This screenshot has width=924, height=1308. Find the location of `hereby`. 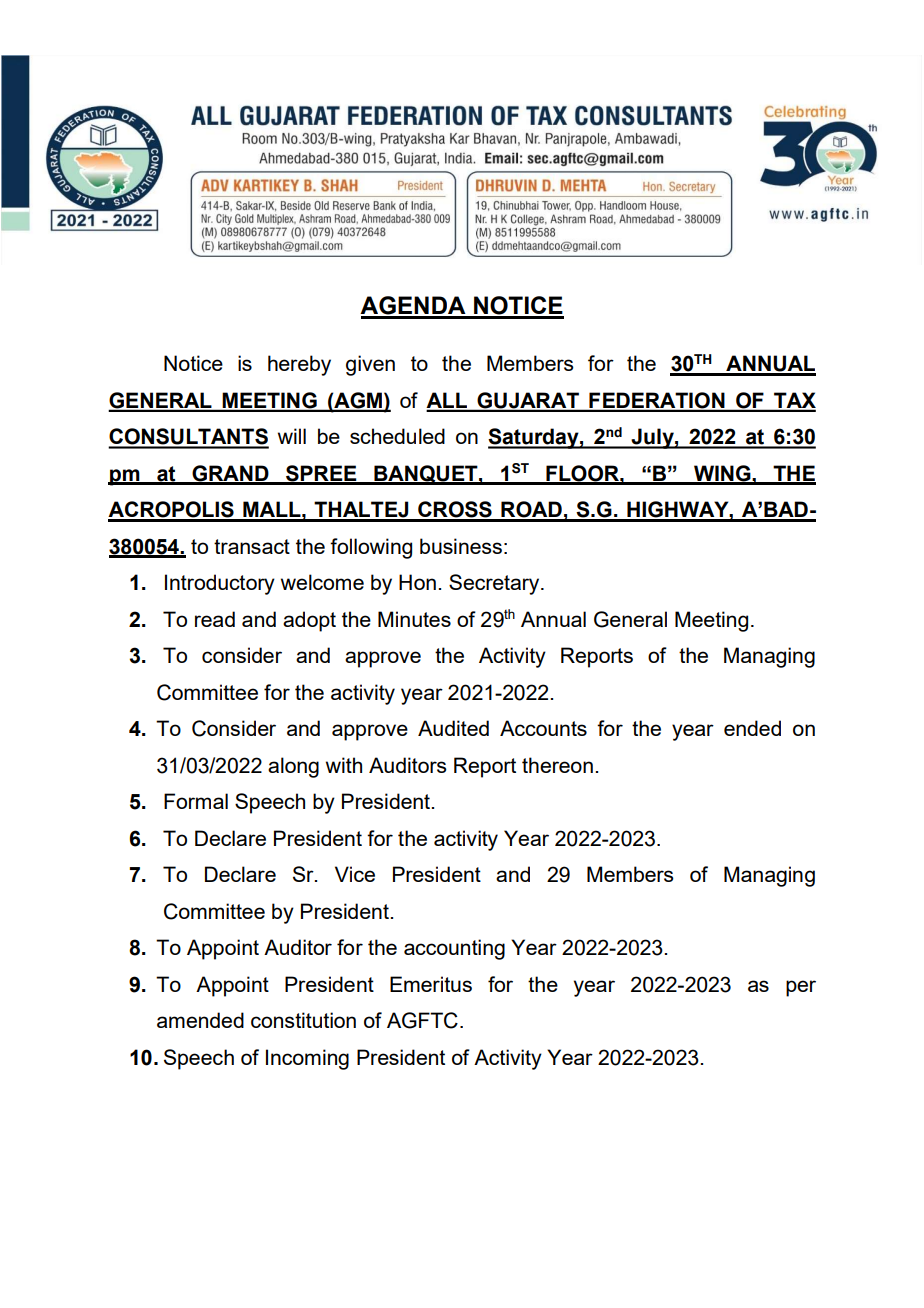

hereby is located at coordinates (299, 365).
